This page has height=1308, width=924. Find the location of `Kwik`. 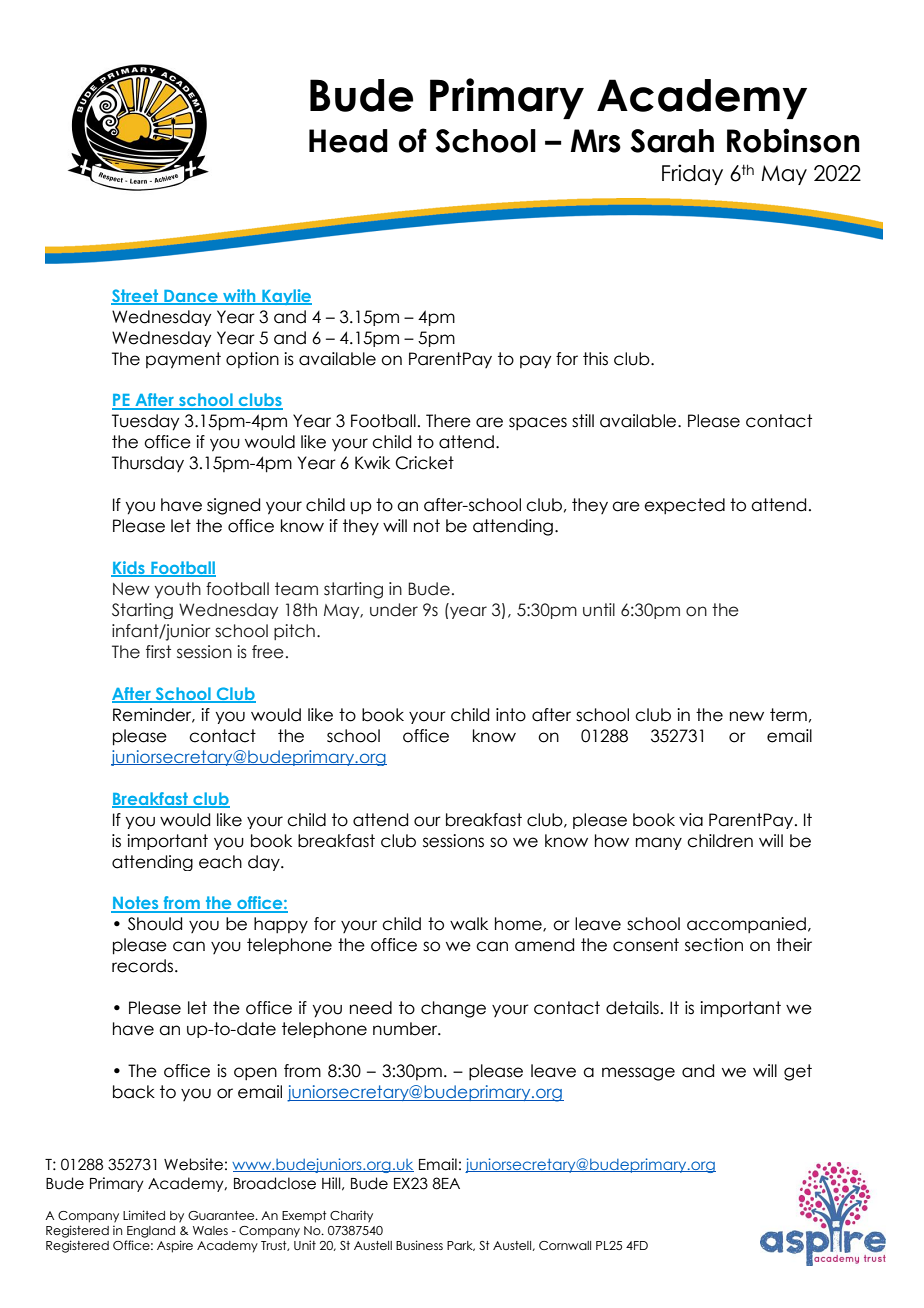

Kwik is located at coordinates (372, 462).
